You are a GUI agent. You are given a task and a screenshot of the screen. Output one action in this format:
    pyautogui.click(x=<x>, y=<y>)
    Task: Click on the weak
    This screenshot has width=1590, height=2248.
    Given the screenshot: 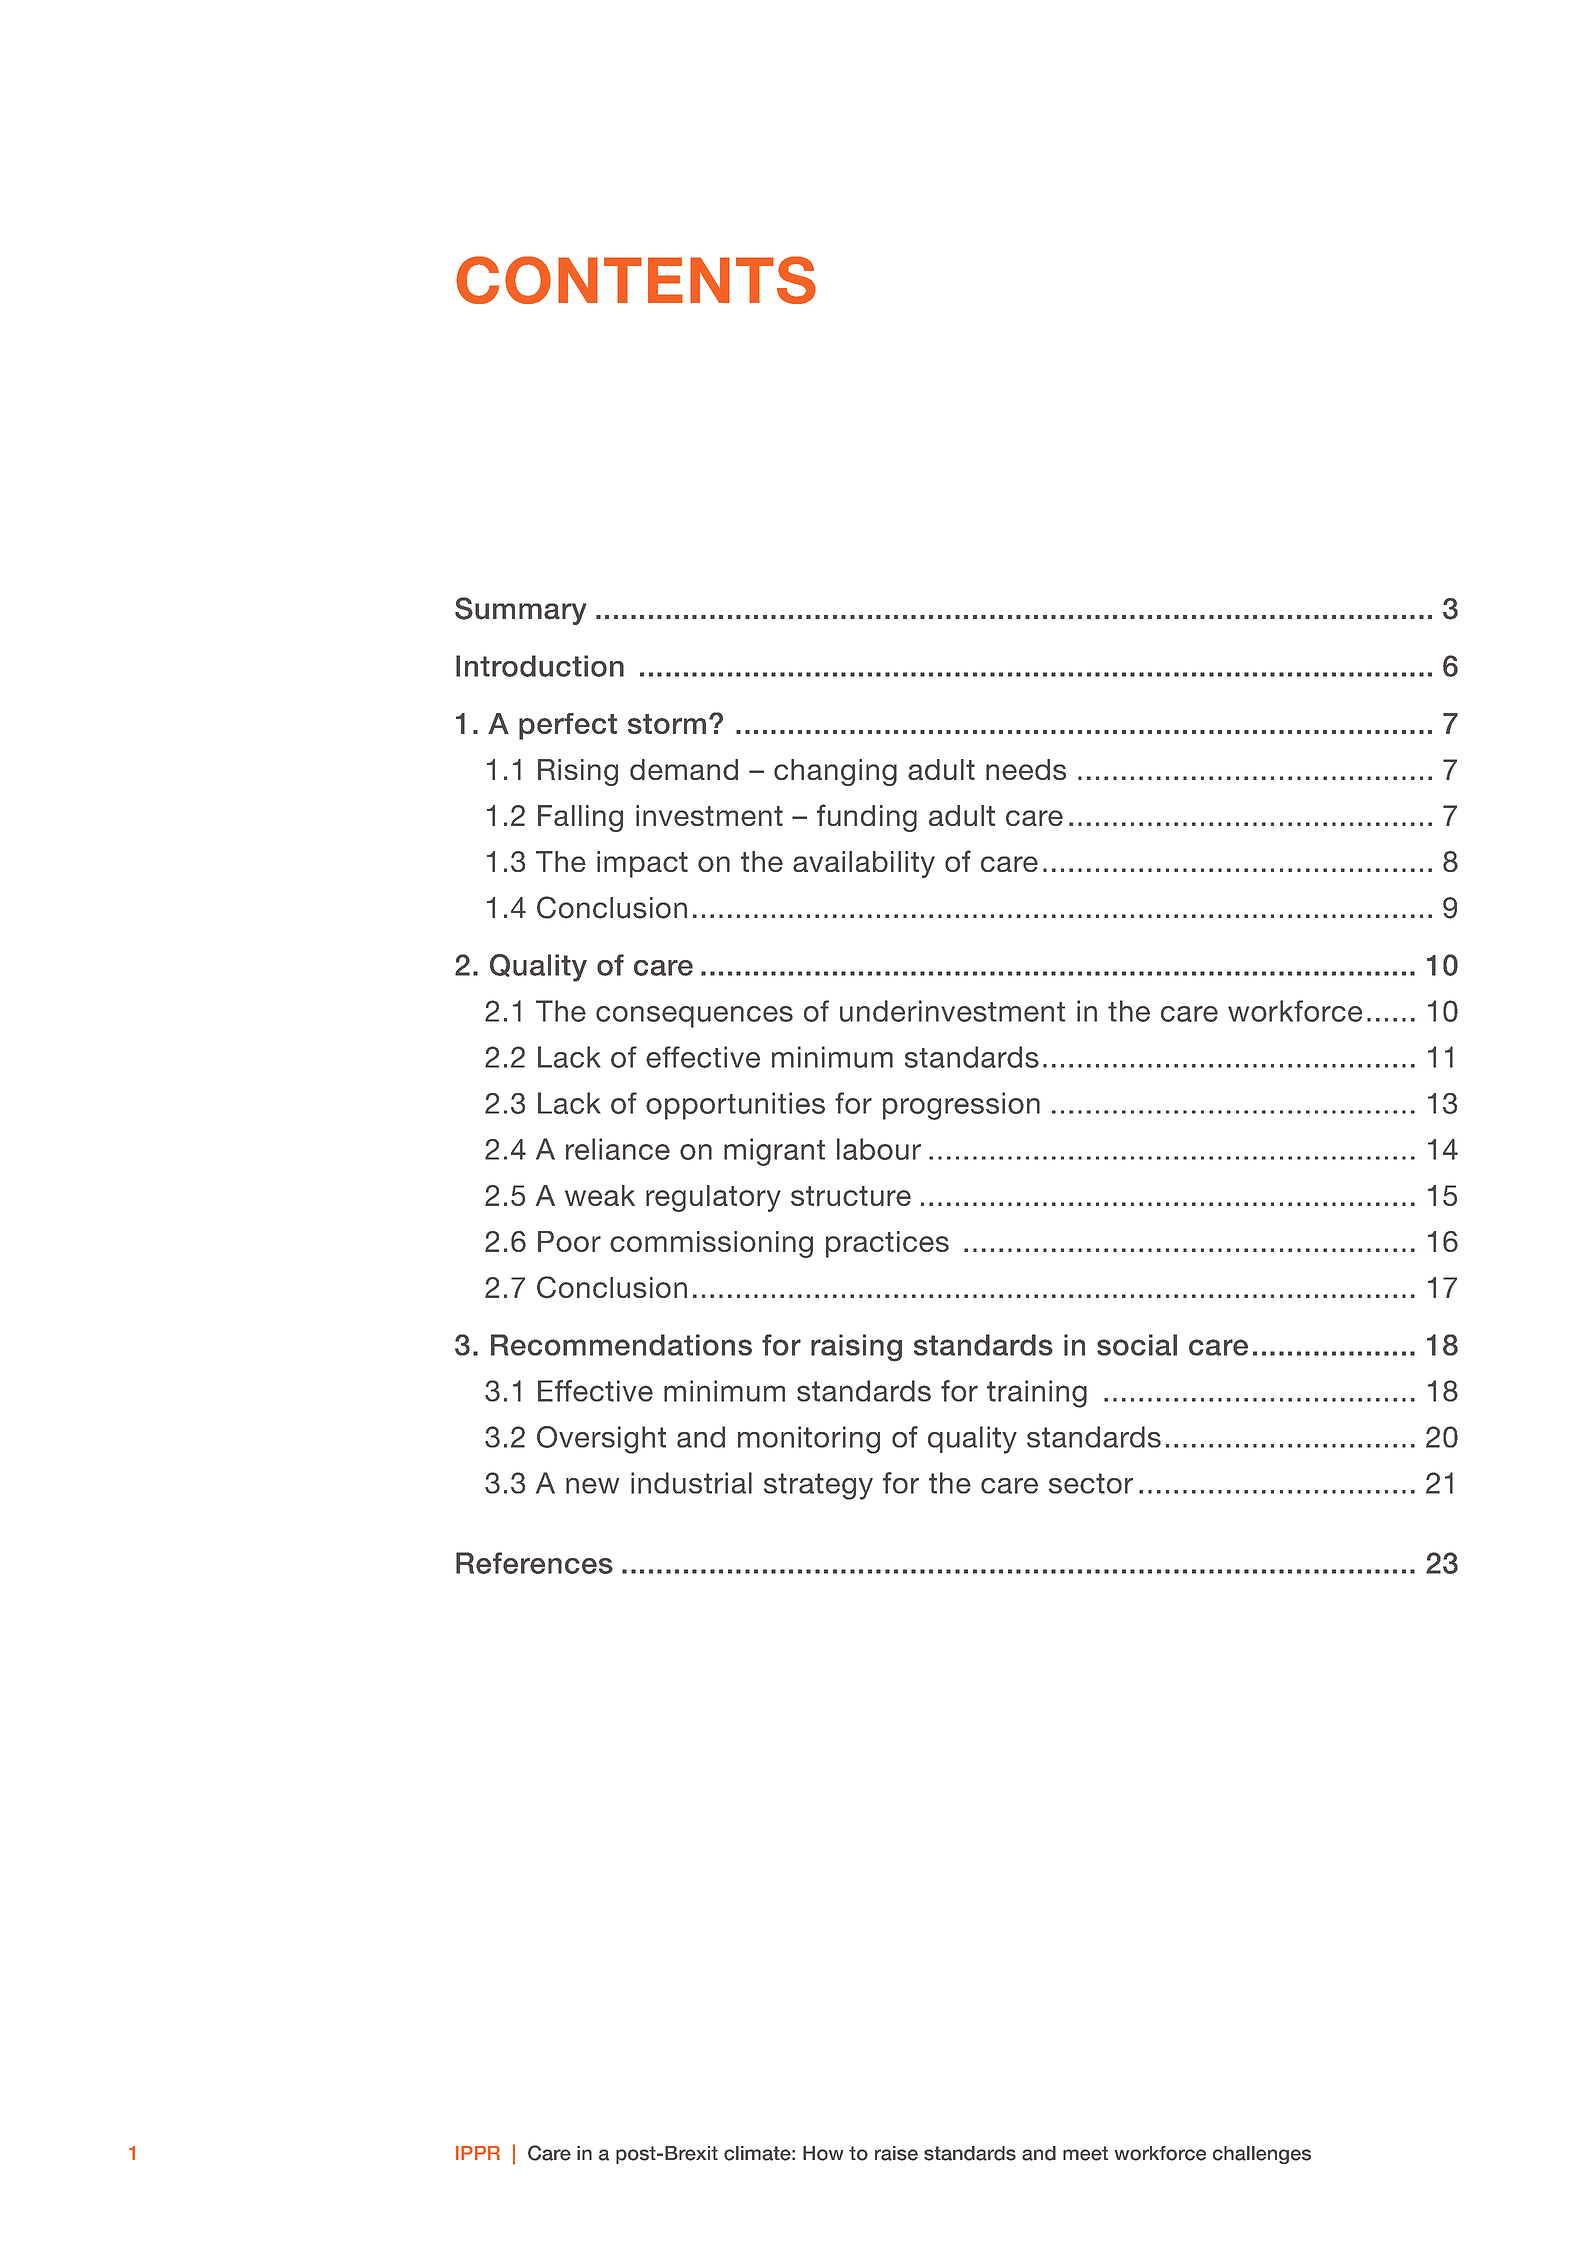 What is the action you would take?
    pyautogui.click(x=600, y=1195)
